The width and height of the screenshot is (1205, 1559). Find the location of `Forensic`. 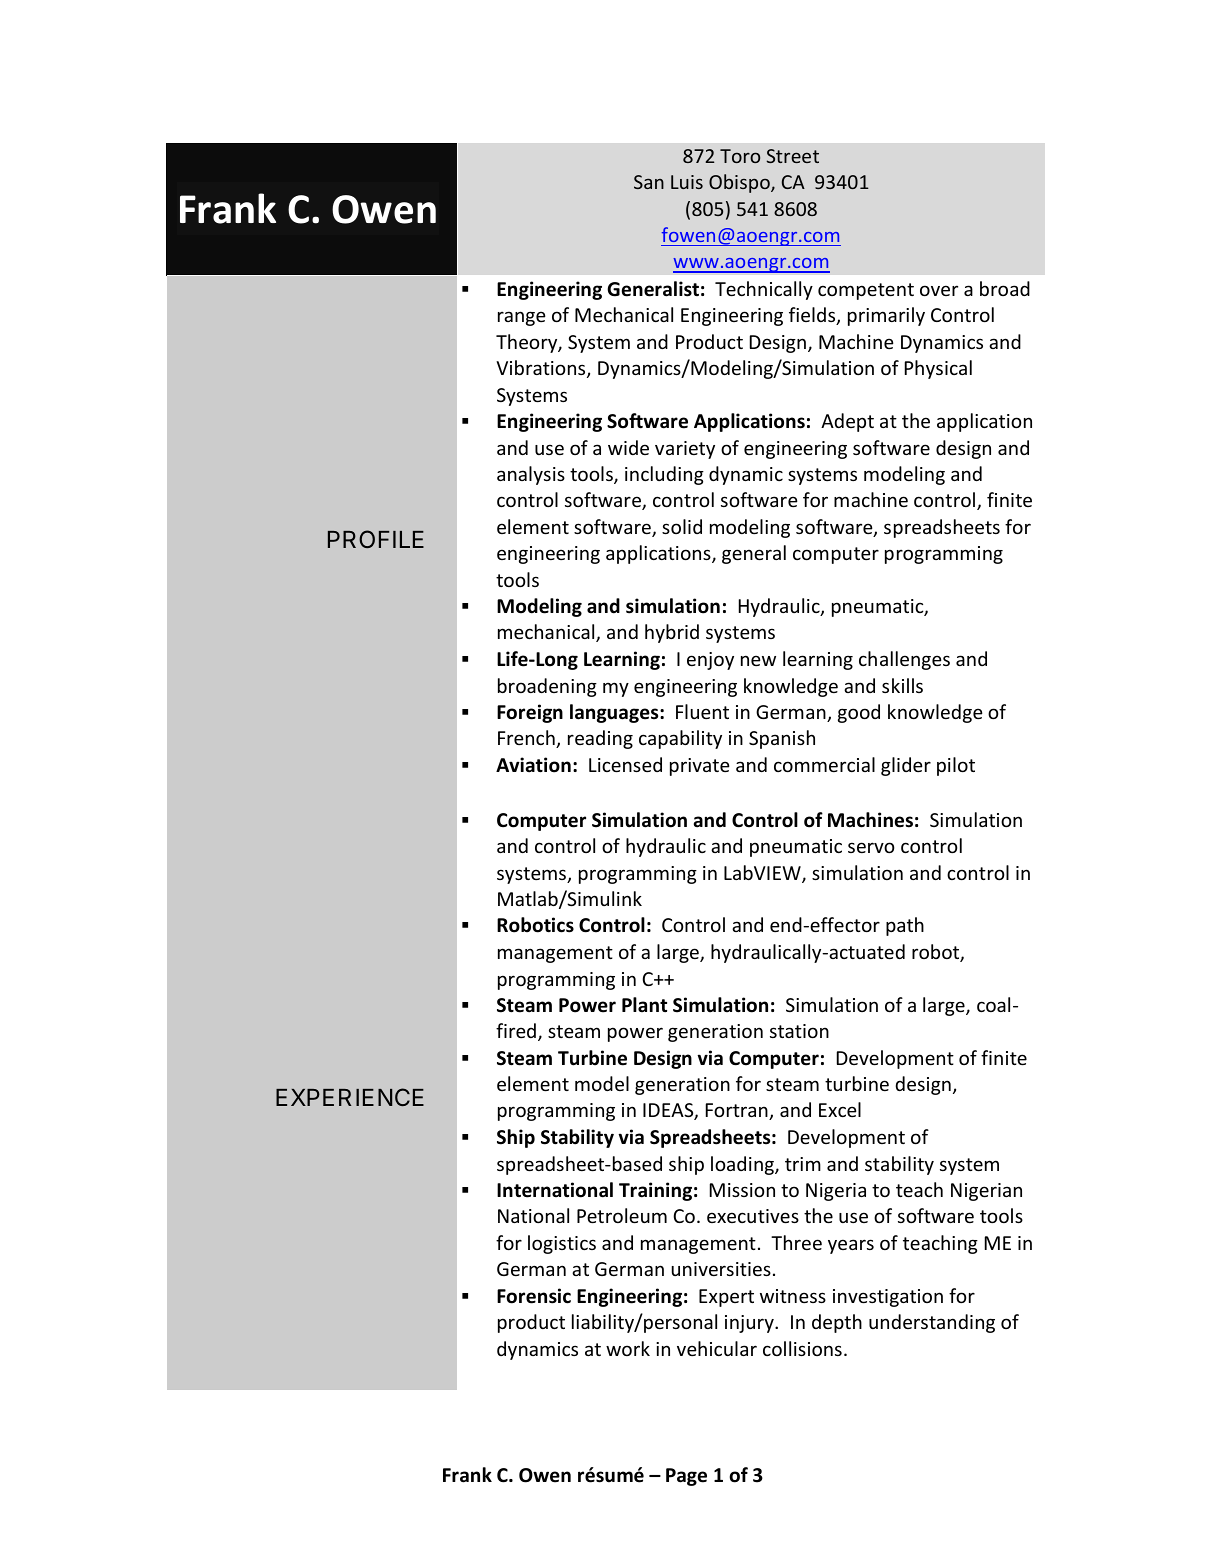

Forensic is located at coordinates (534, 1296).
